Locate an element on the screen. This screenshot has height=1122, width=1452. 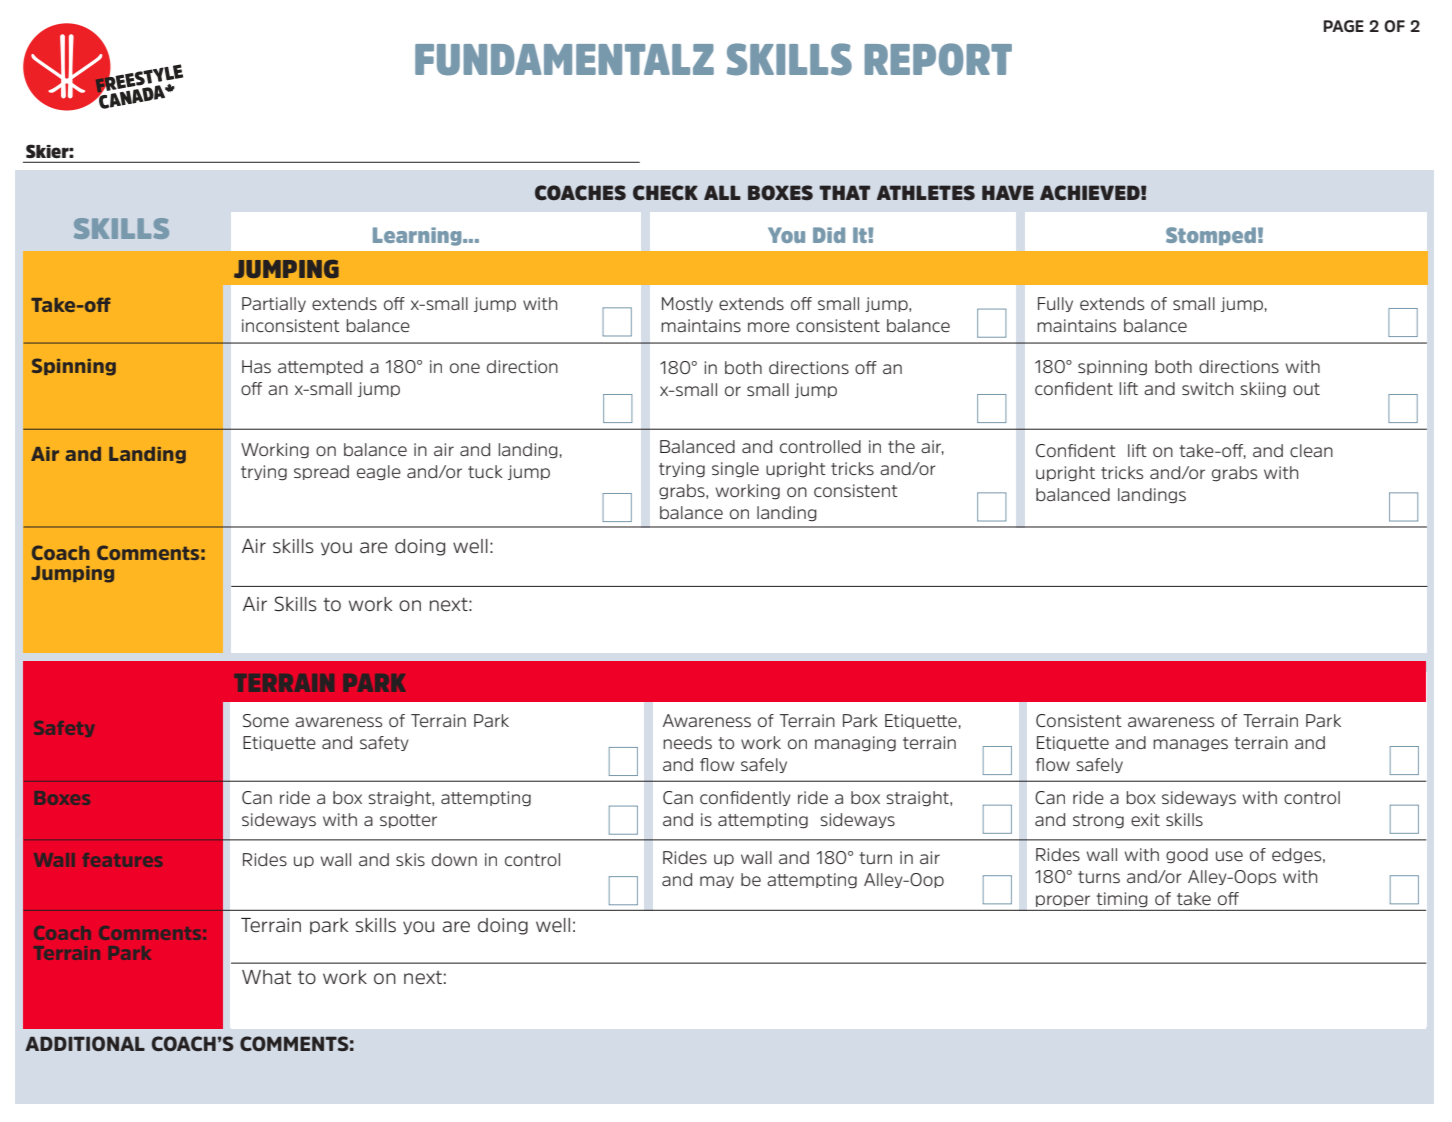
What is located at coordinates (266, 977).
